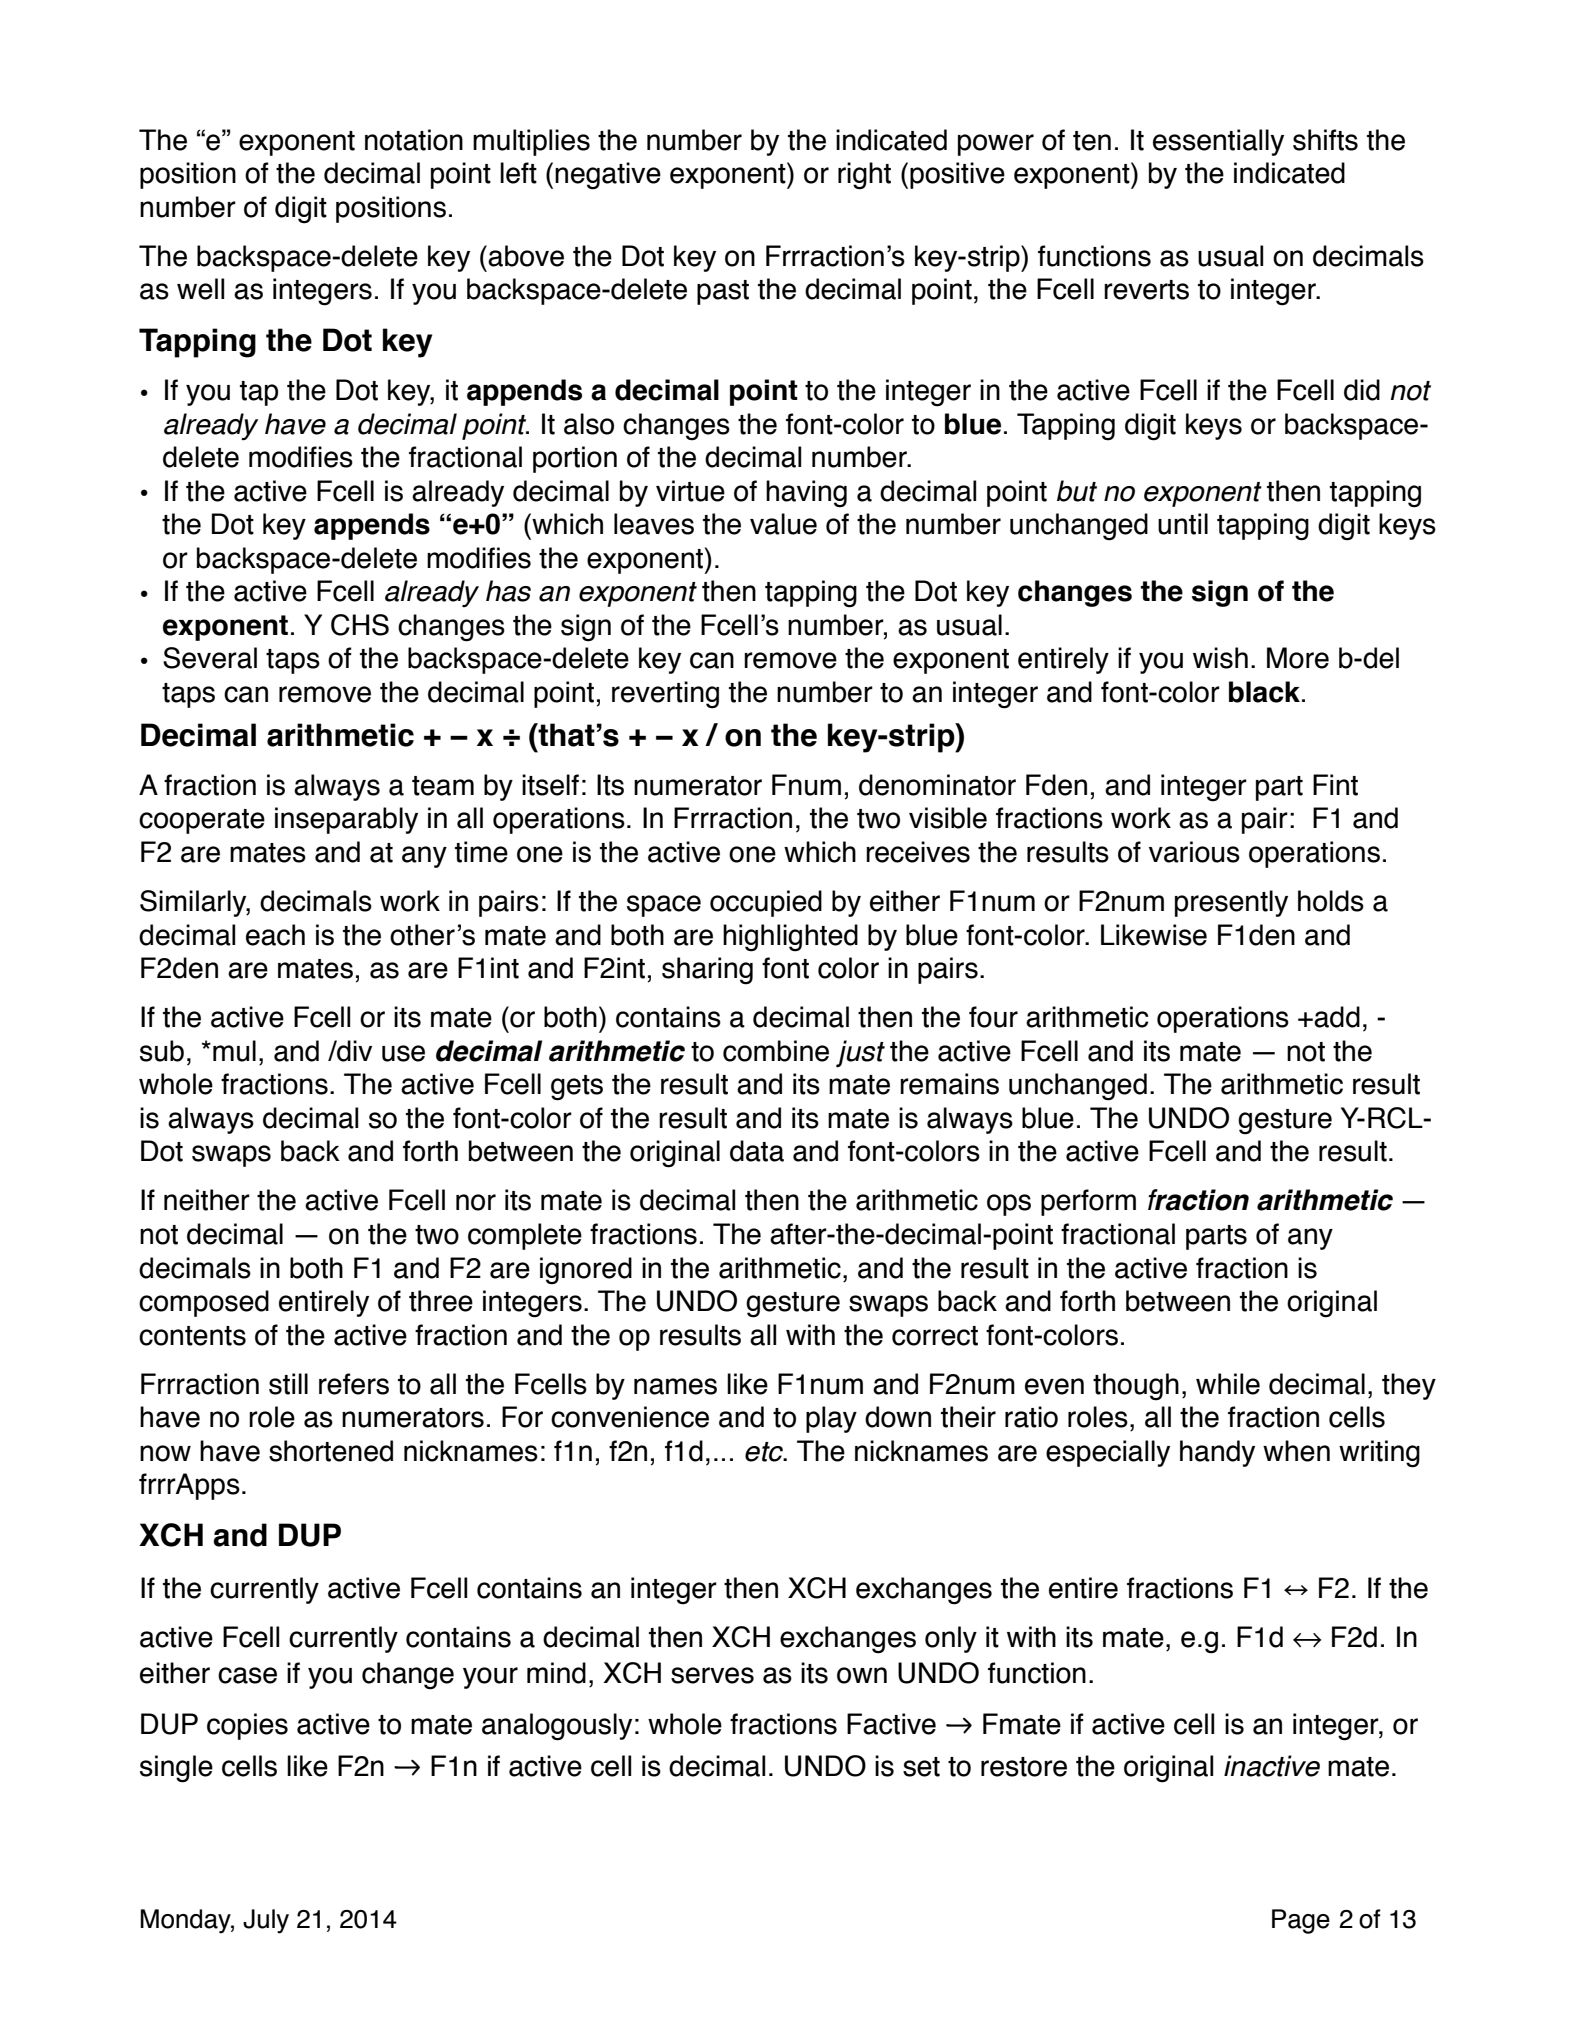 This page has width=1579, height=2044. What do you see at coordinates (1336, 1017) in the page?
I see `add` at bounding box center [1336, 1017].
